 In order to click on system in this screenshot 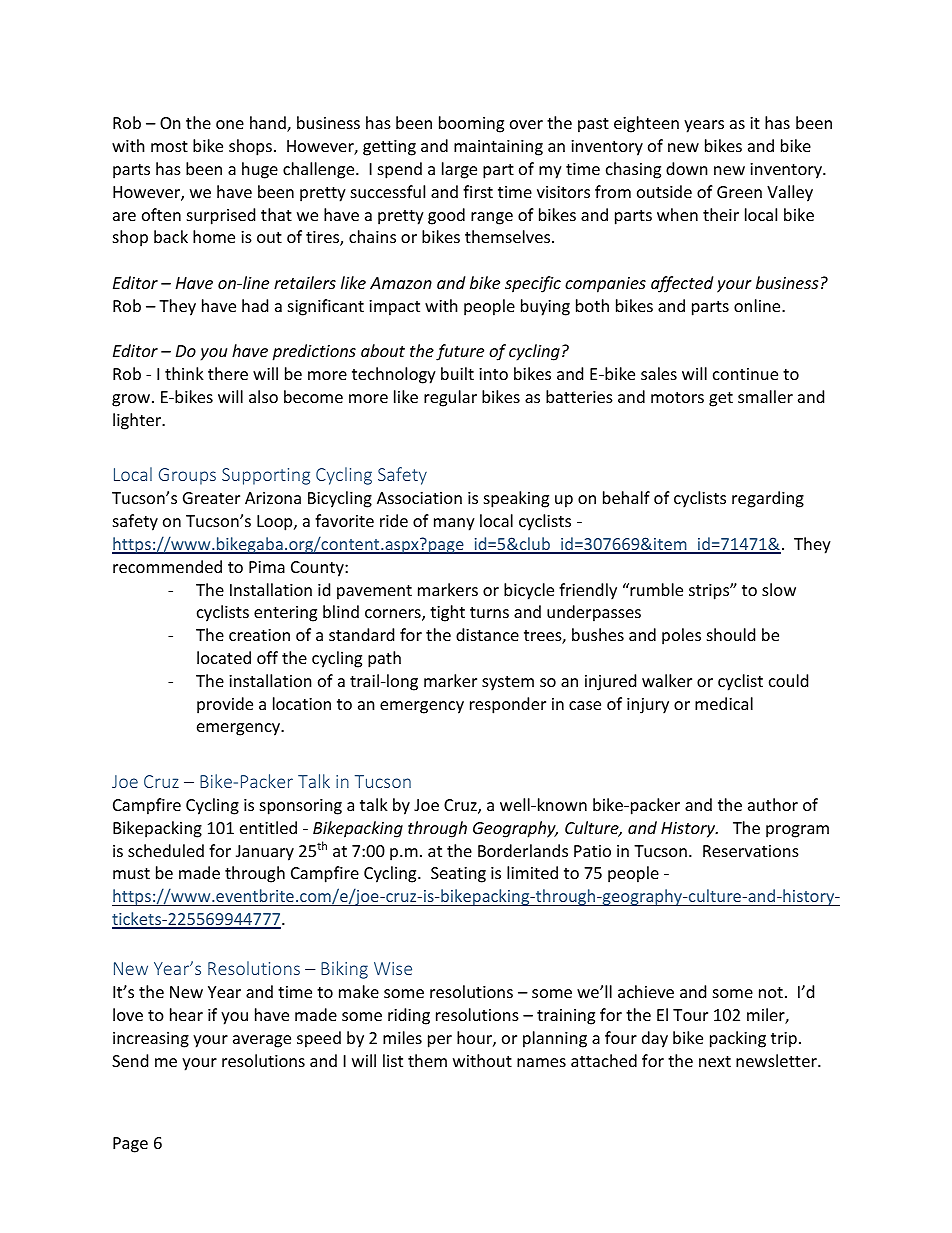, I will do `click(508, 683)`.
